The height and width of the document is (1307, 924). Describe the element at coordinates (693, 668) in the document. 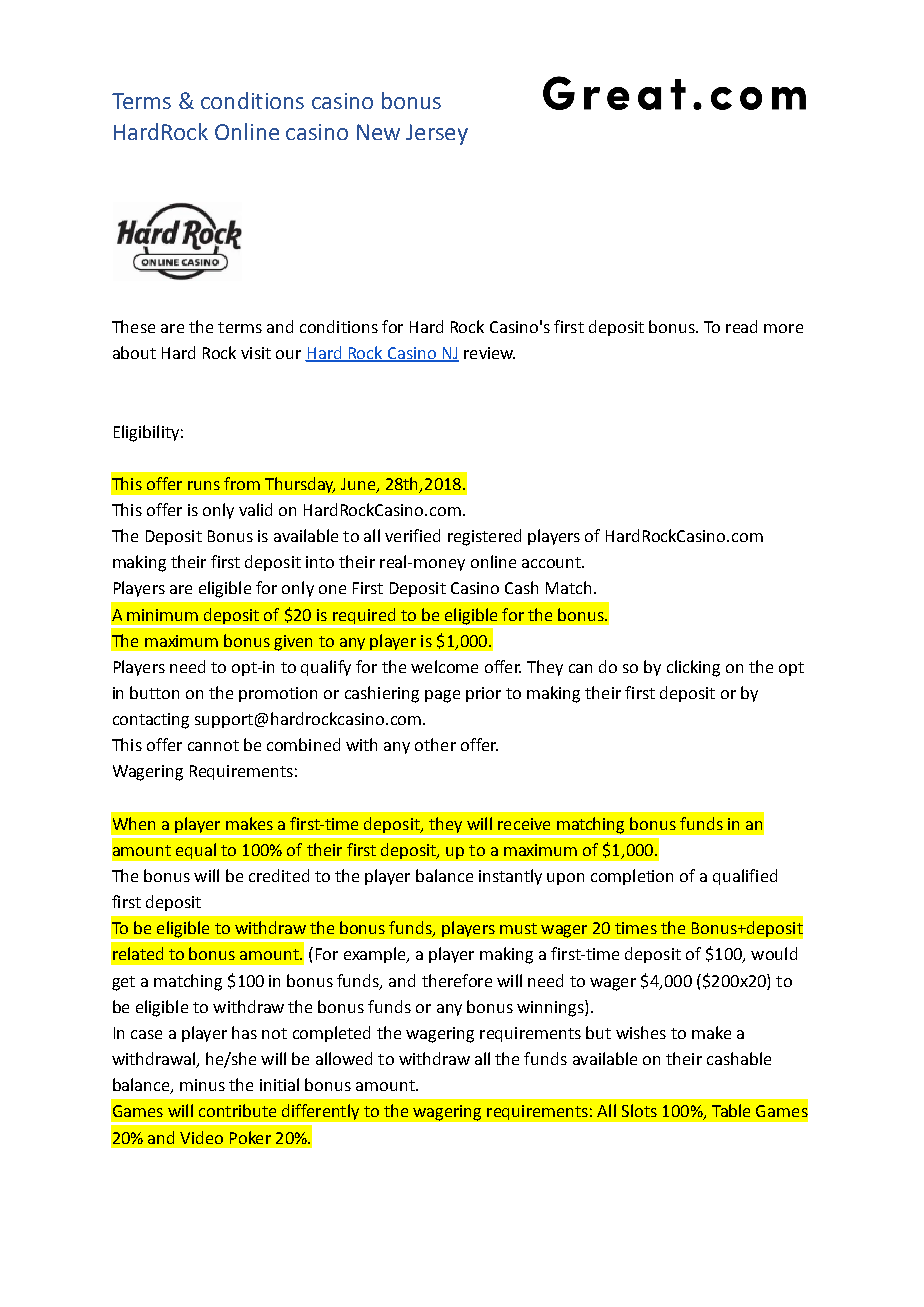

I see `clicking` at that location.
